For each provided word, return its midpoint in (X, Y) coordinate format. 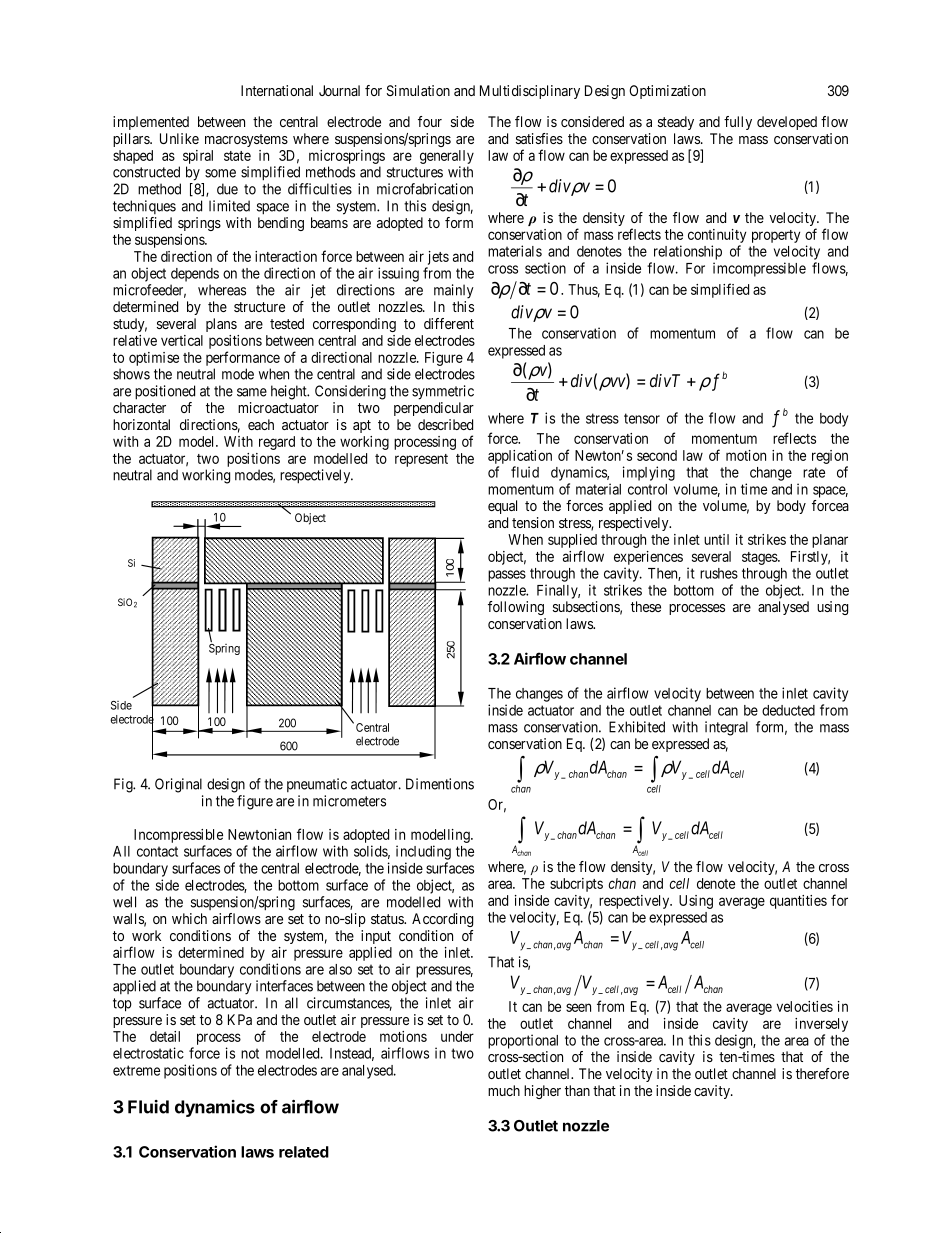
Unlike (179, 138)
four (430, 121)
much (504, 1090)
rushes (719, 573)
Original (178, 785)
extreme (136, 1070)
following (516, 608)
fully (738, 123)
